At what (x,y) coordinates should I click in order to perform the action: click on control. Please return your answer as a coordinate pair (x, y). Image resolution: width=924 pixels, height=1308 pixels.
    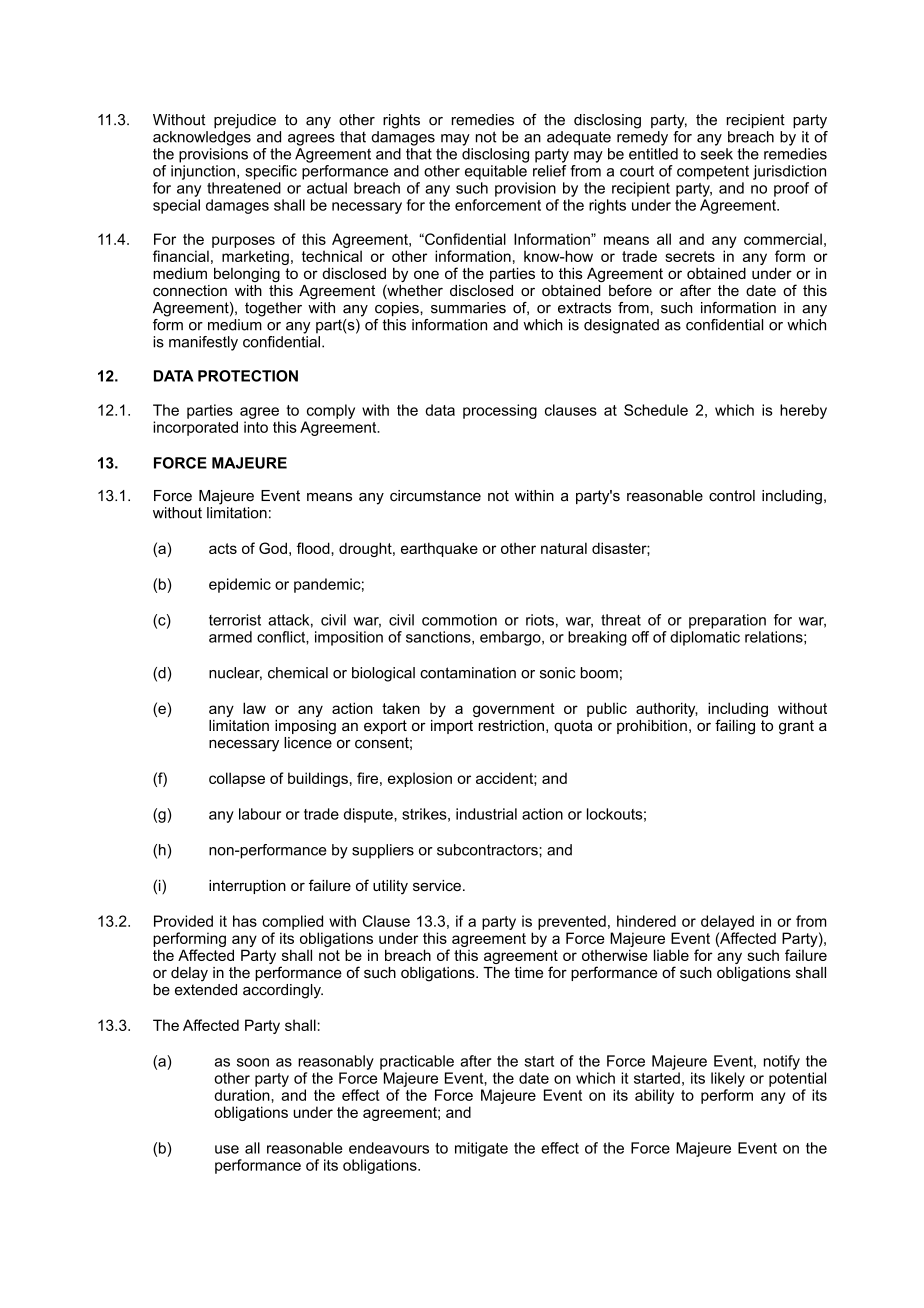
    Looking at the image, I should click on (732, 496).
